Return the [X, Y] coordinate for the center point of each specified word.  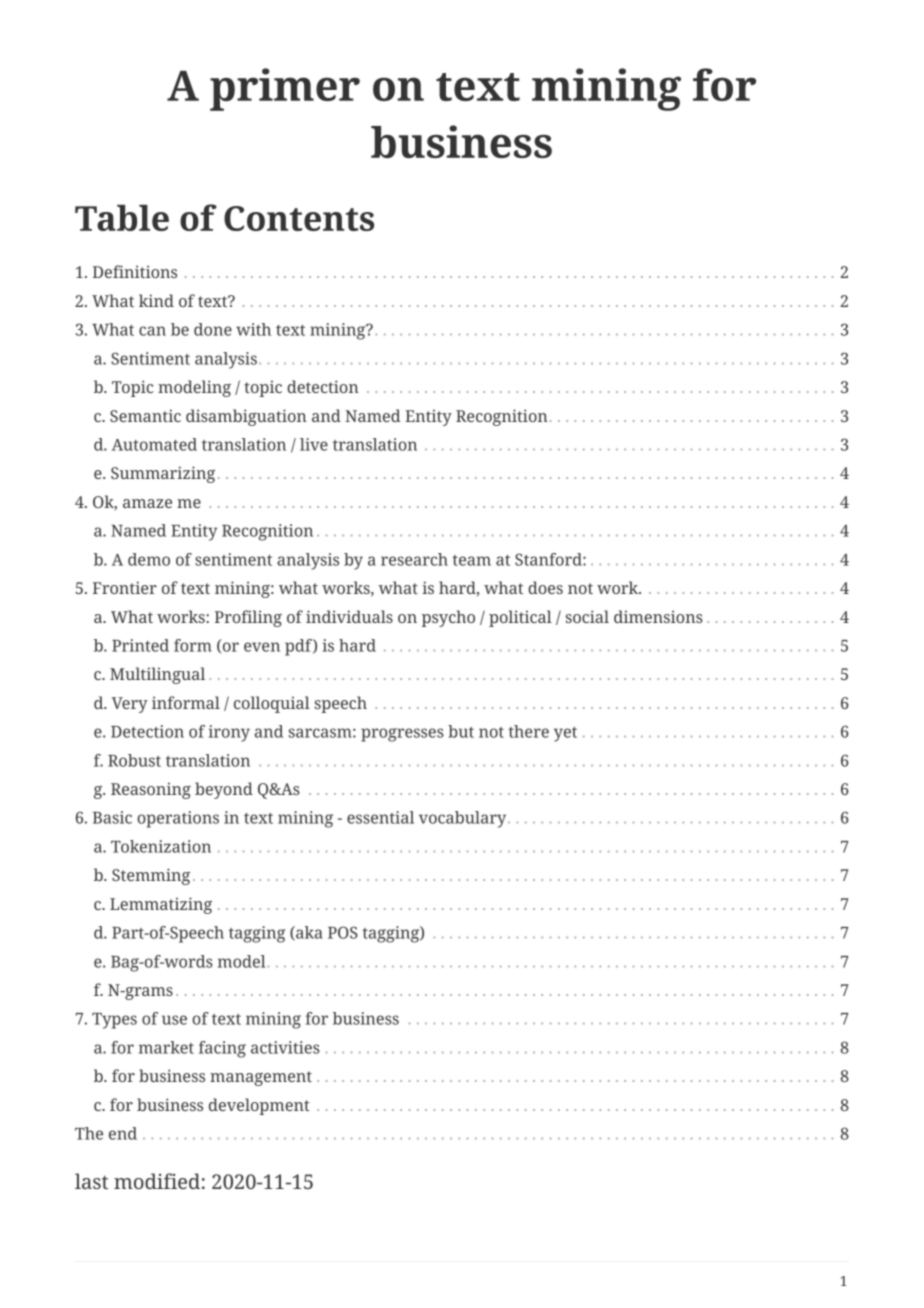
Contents [299, 218]
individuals [349, 616]
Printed [140, 645]
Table [122, 218]
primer [285, 89]
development [259, 1106]
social [587, 616]
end [123, 1133]
